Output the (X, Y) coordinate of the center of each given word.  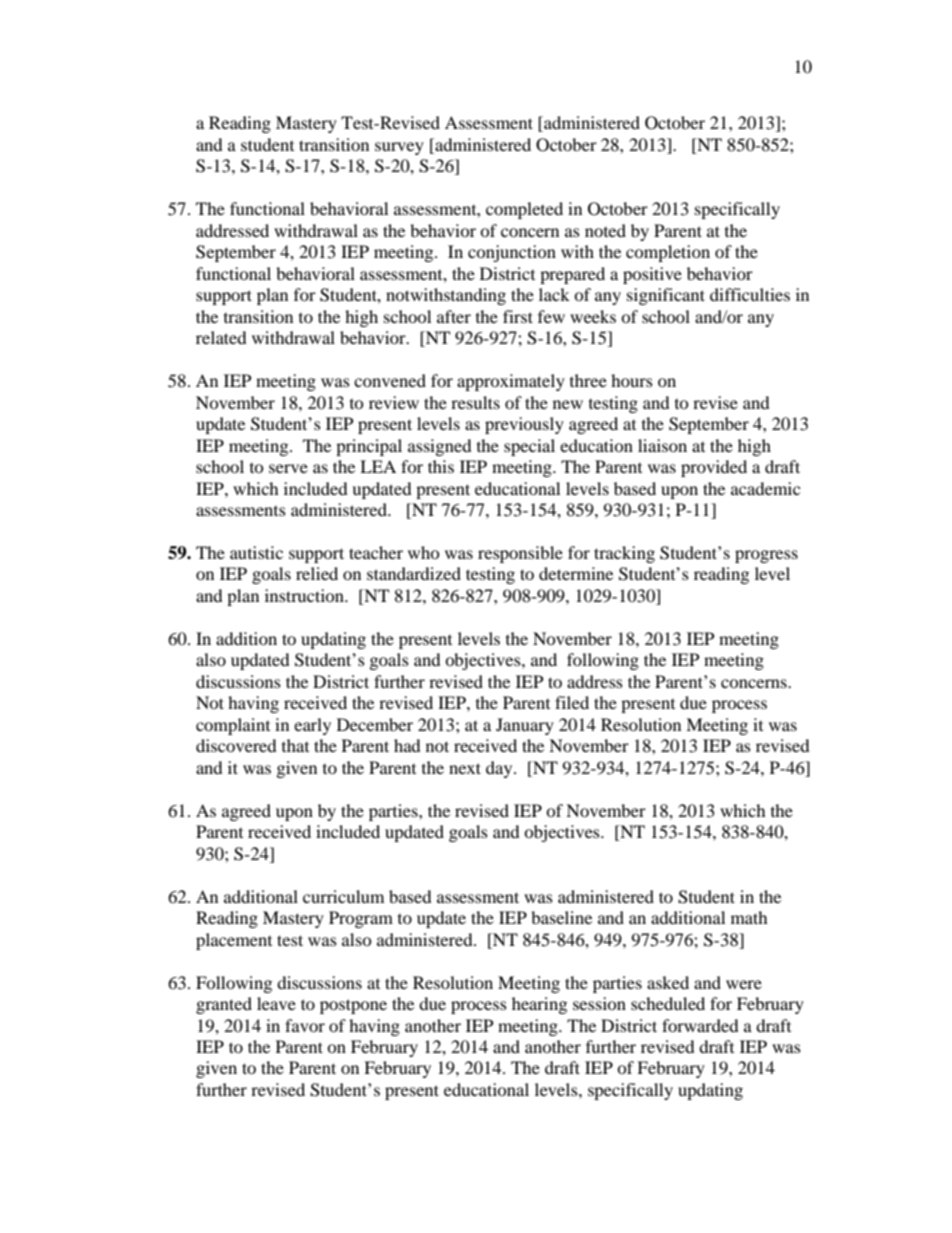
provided (714, 468)
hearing (539, 1005)
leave (276, 1003)
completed (524, 210)
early (312, 726)
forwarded (700, 1025)
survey (399, 148)
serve (288, 468)
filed (572, 702)
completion (668, 253)
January (525, 726)
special (529, 447)
